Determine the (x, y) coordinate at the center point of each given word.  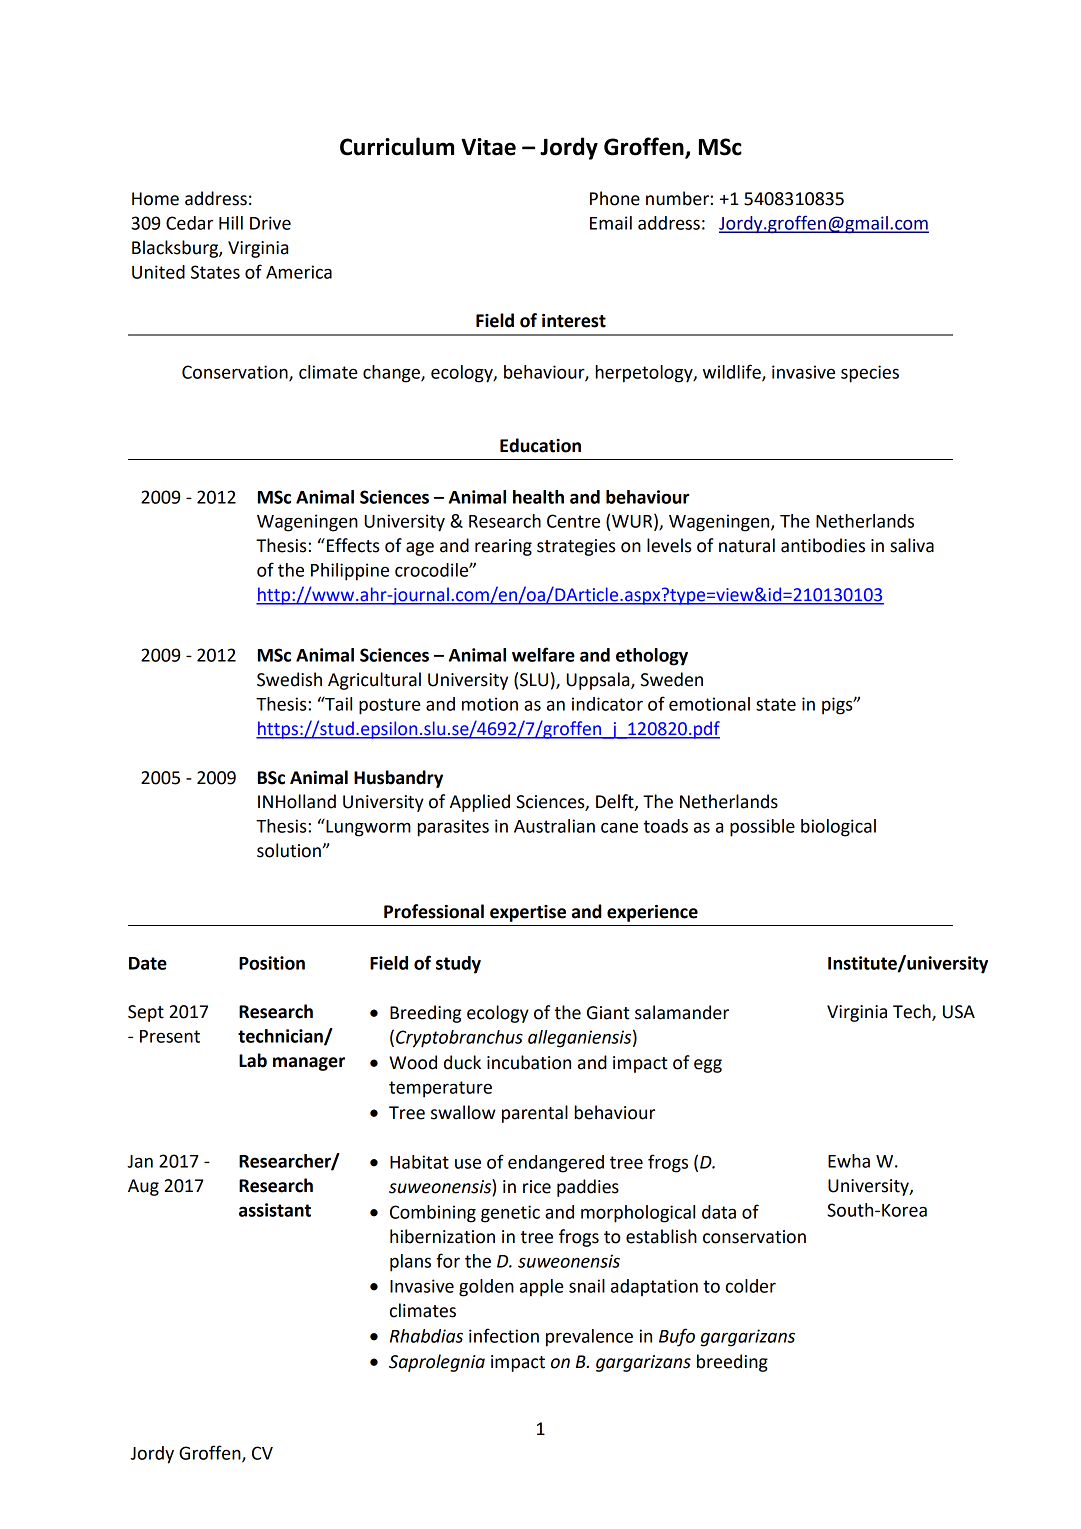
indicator (607, 704)
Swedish (289, 679)
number (677, 198)
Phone (615, 198)
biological (838, 828)
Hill (231, 223)
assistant (275, 1210)
